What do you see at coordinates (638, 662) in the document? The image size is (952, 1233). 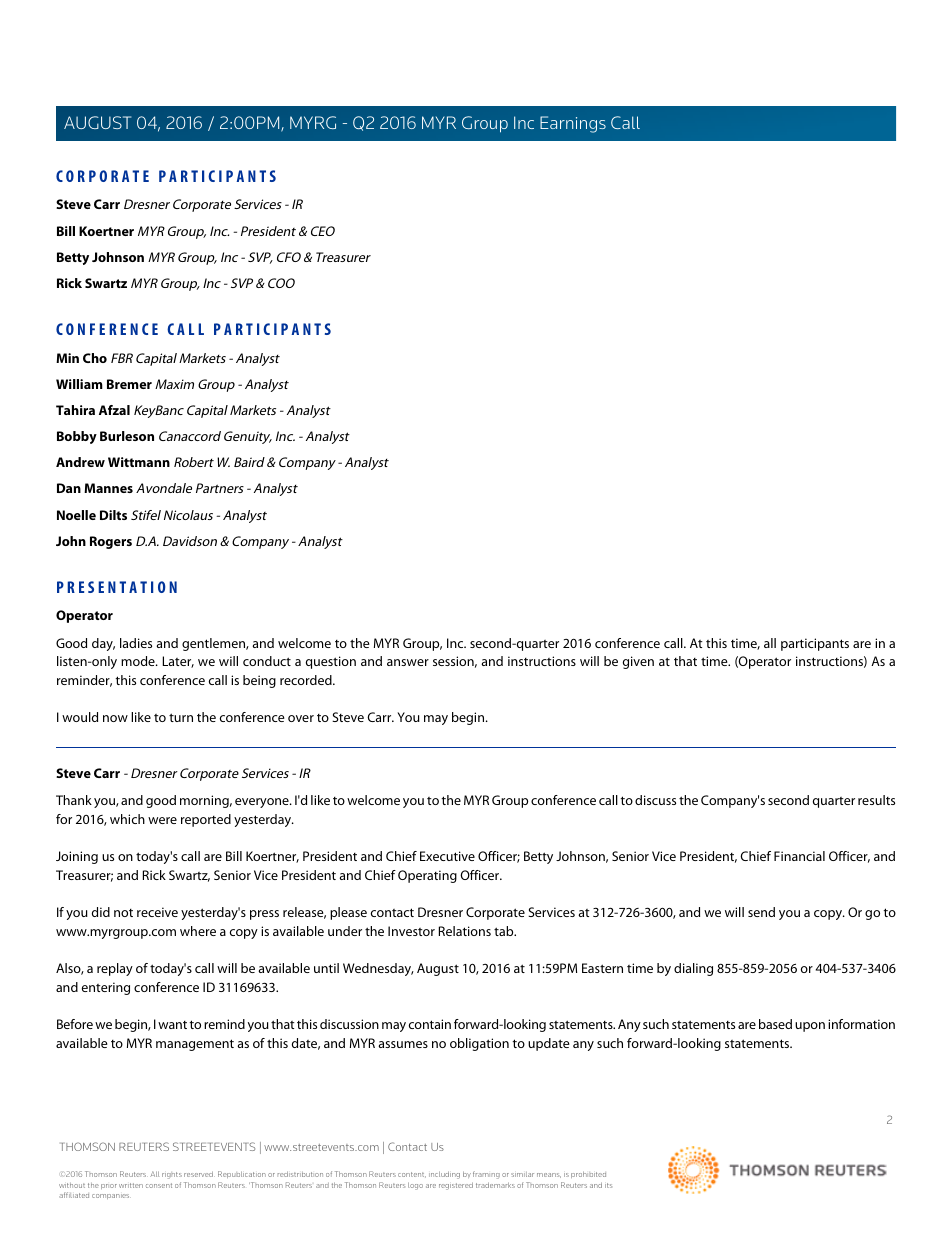 I see `given` at bounding box center [638, 662].
